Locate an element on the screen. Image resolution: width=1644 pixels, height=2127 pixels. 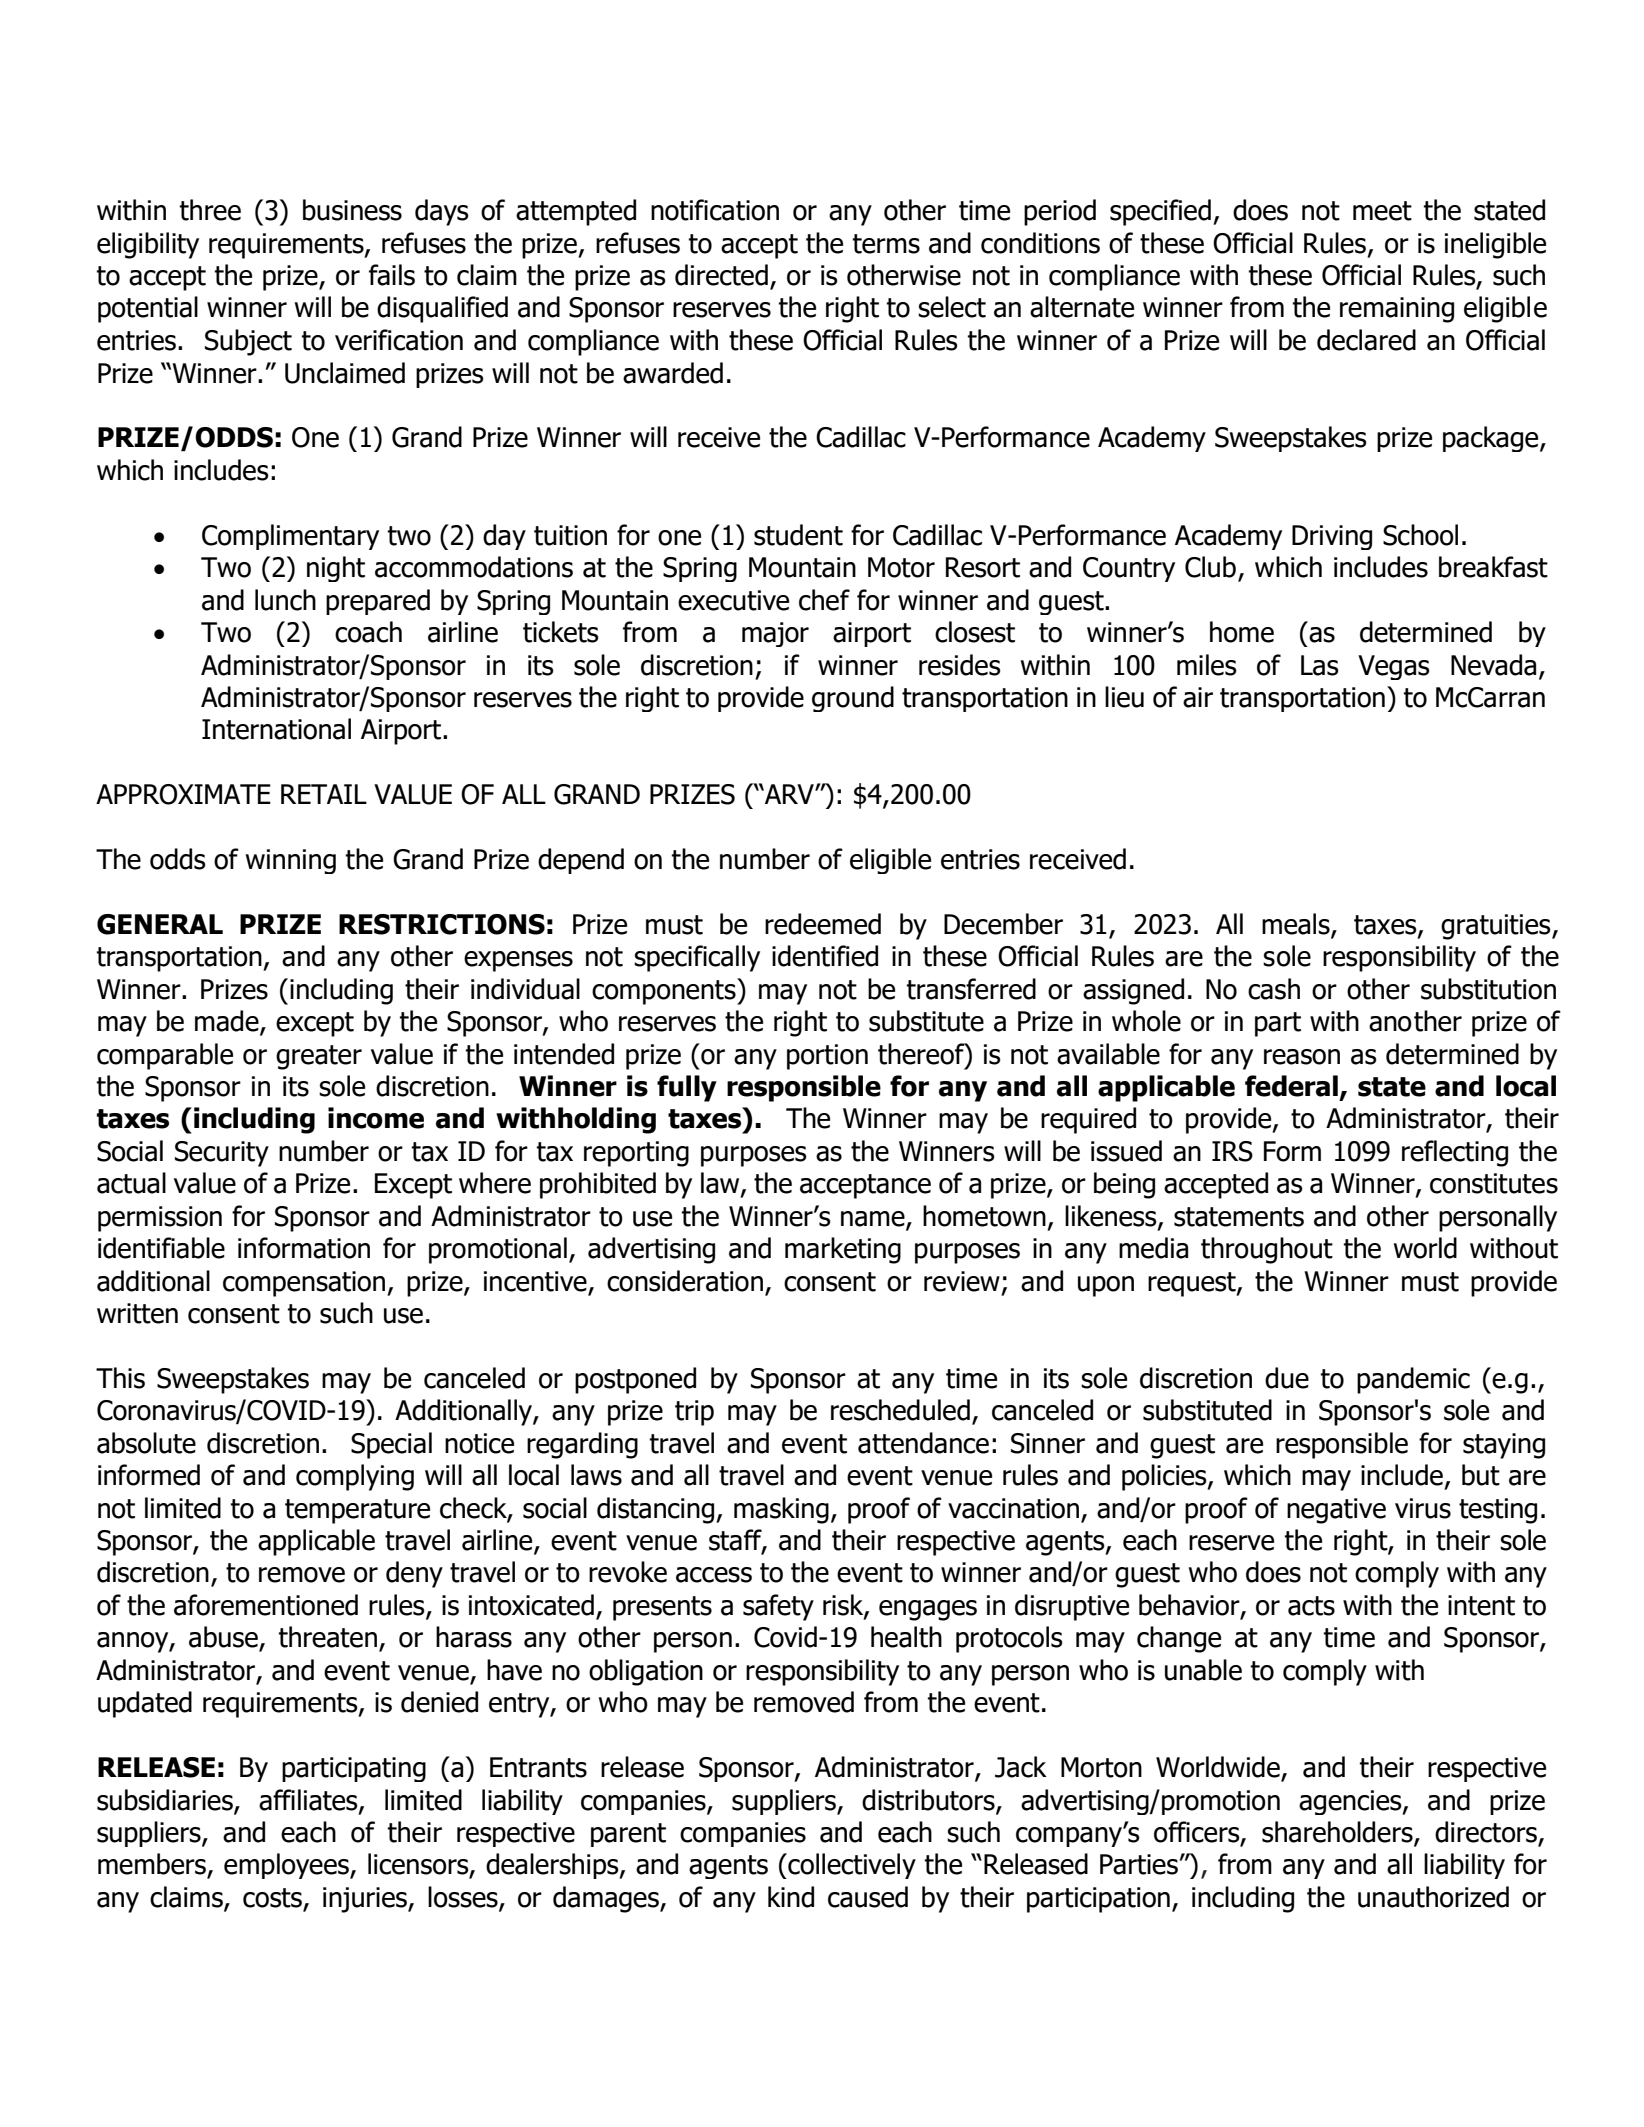
negative is located at coordinates (1336, 1511).
